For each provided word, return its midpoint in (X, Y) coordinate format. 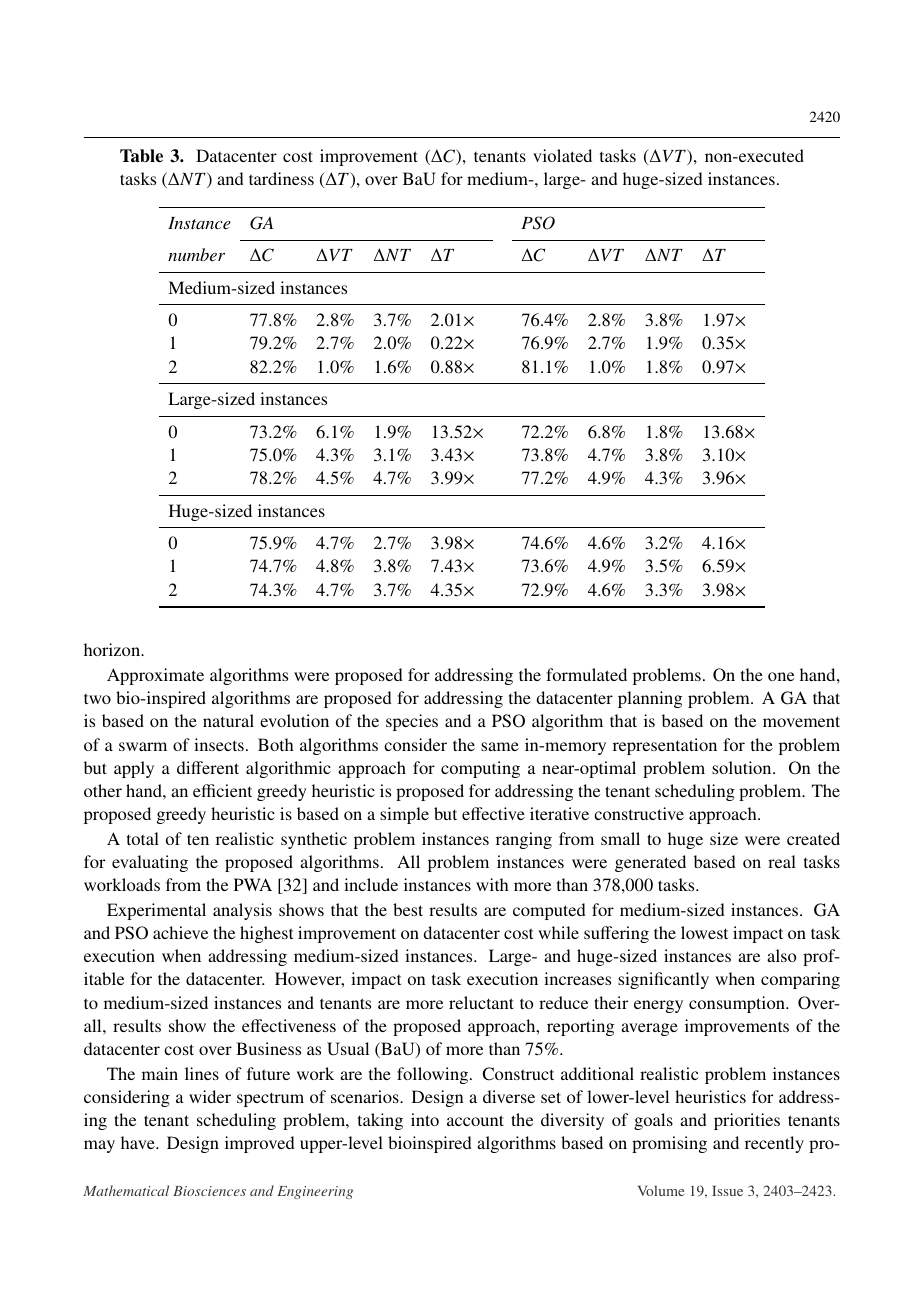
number (196, 254)
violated (562, 155)
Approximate (155, 676)
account (475, 1120)
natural (228, 720)
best (408, 909)
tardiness (281, 178)
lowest (704, 932)
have (139, 1142)
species (412, 722)
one (781, 676)
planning (650, 699)
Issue (727, 1190)
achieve (180, 932)
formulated (586, 674)
